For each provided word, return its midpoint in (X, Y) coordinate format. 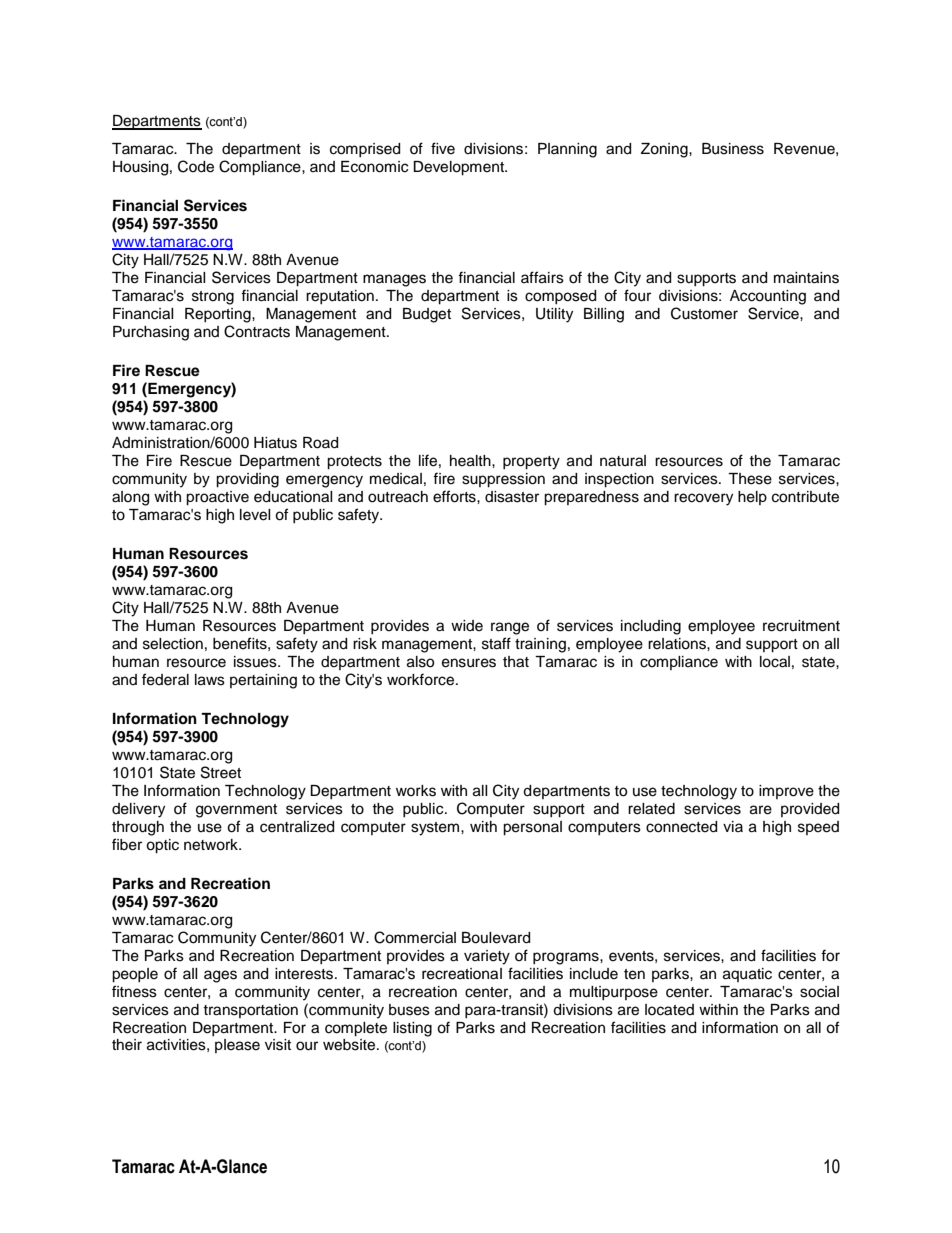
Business (733, 149)
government (236, 811)
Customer (704, 313)
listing (412, 1029)
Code (196, 166)
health (471, 461)
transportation (250, 1011)
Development (459, 168)
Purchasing (151, 333)
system (436, 829)
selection (173, 644)
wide (467, 626)
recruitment (801, 626)
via (733, 826)
